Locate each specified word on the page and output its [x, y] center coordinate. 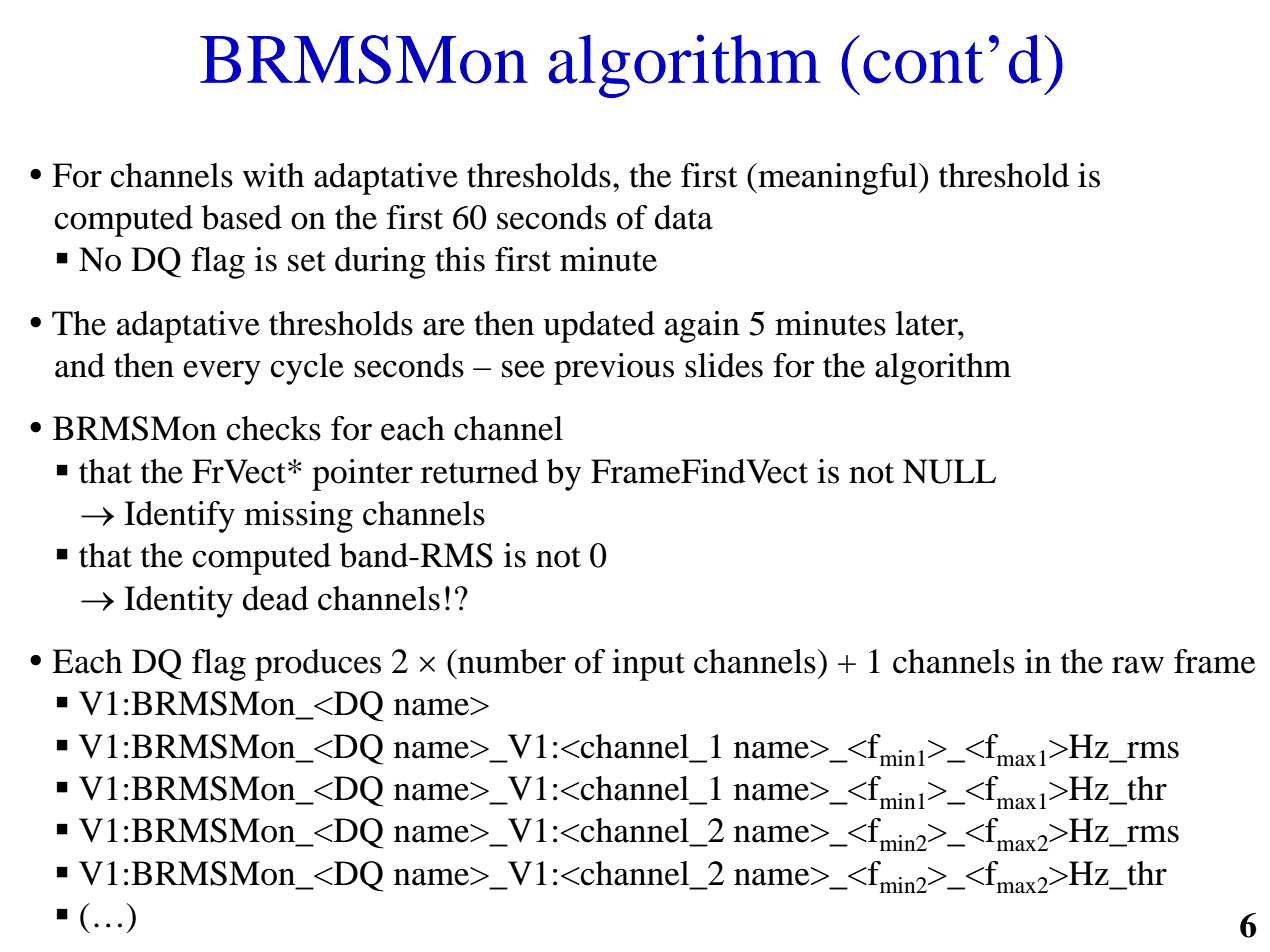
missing [298, 517]
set [307, 261]
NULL [949, 471]
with [273, 175]
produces [318, 665]
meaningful [838, 179]
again [702, 327]
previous [614, 369]
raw [1138, 665]
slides [724, 365]
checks [273, 428]
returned [479, 471]
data [684, 217]
